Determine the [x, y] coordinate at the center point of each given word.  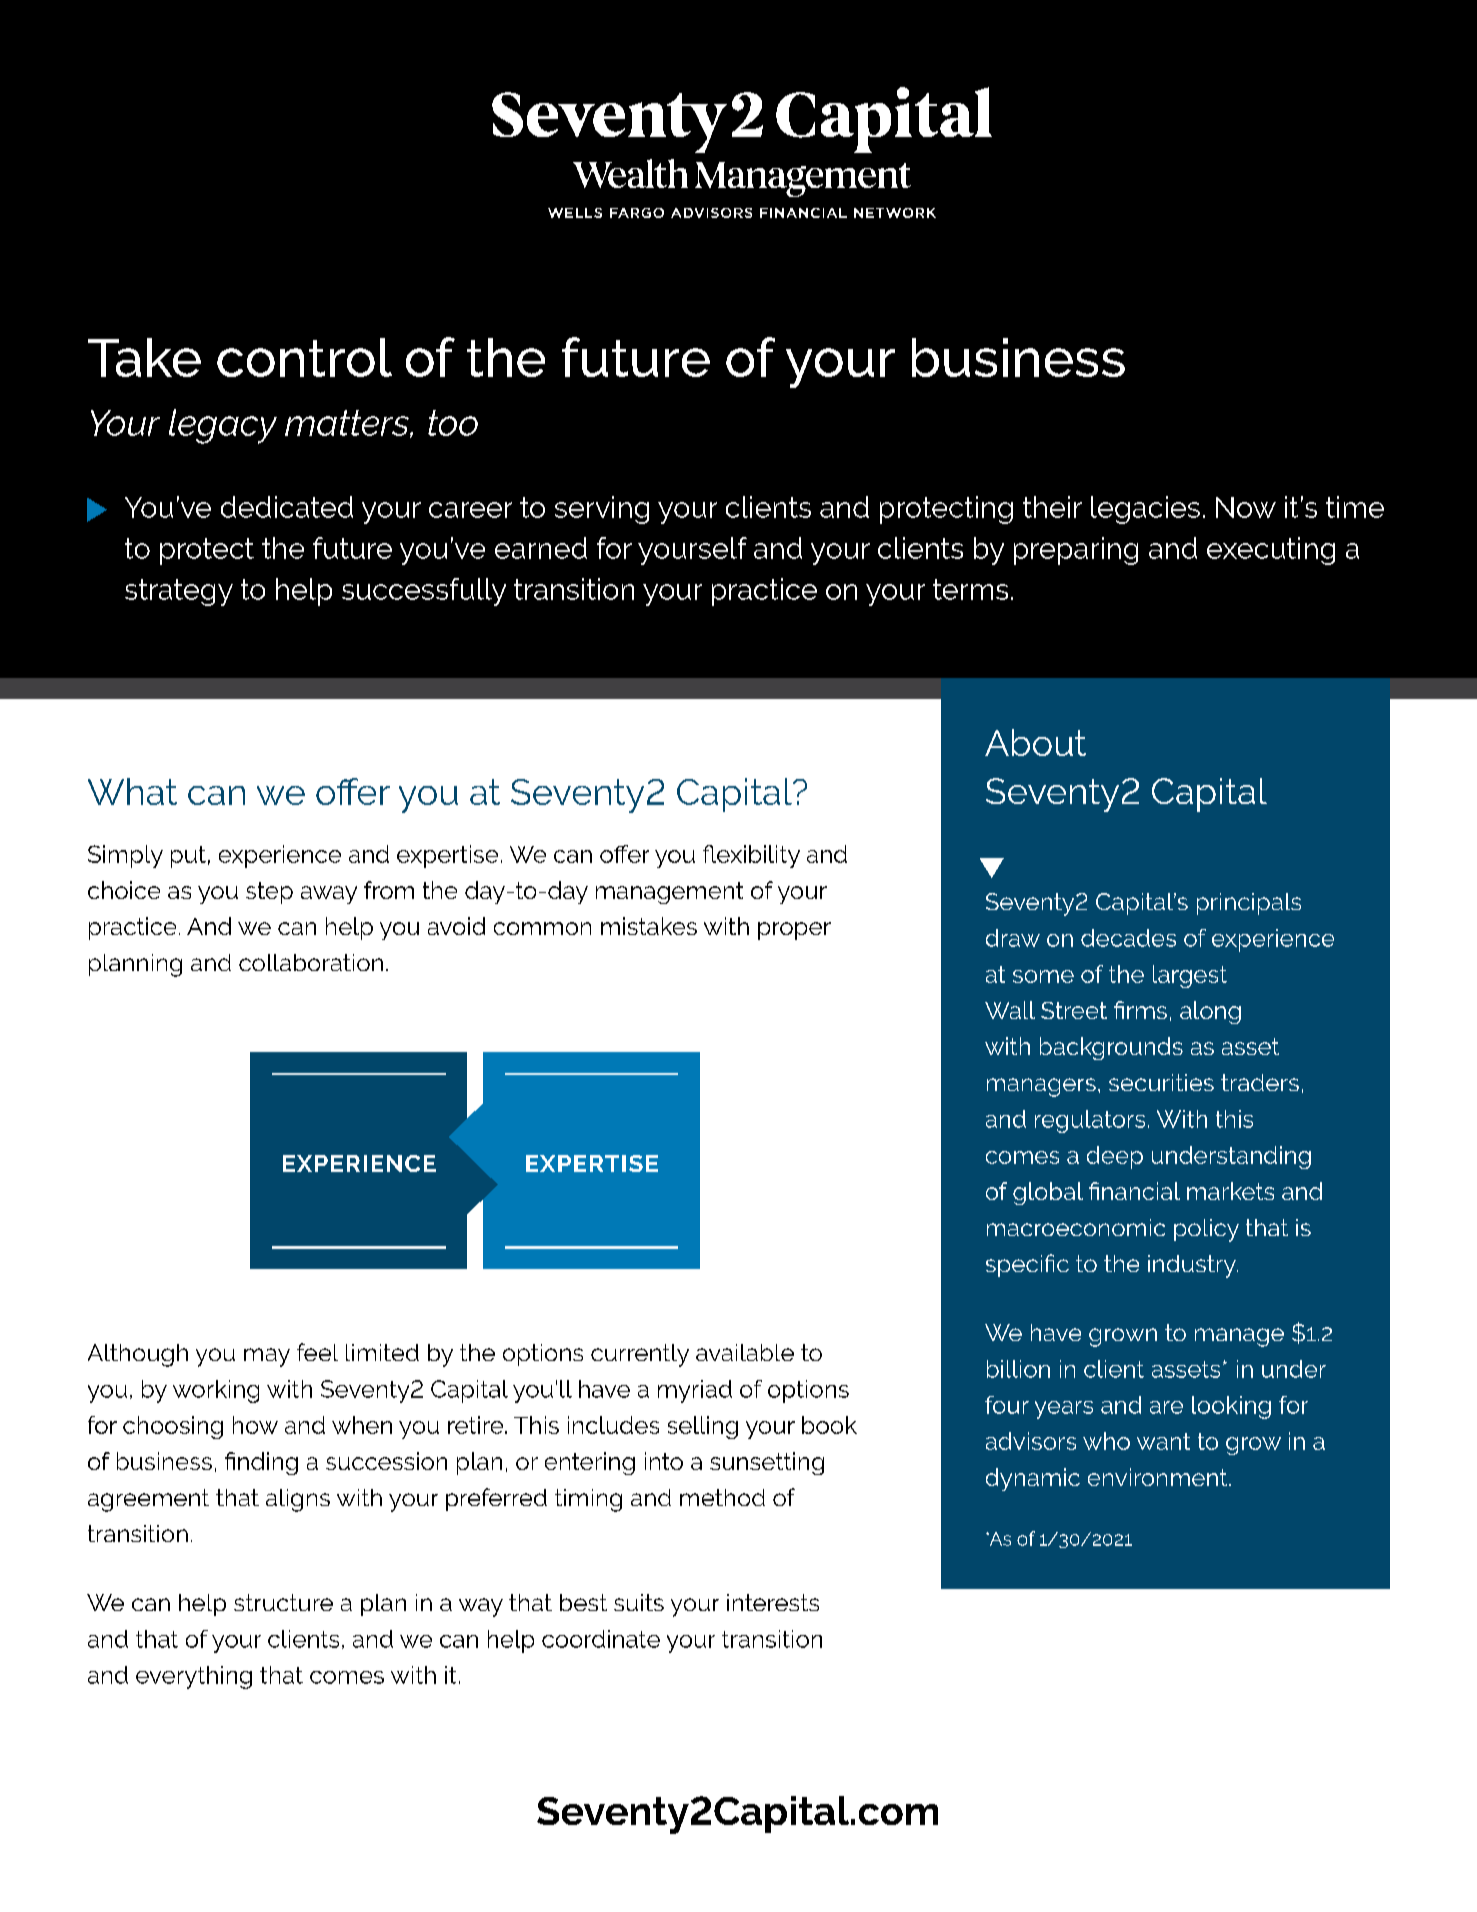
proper [794, 931]
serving [602, 510]
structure [283, 1602]
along [1210, 1012]
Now [1246, 507]
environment [1159, 1477]
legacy [223, 426]
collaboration [311, 962]
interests [773, 1602]
